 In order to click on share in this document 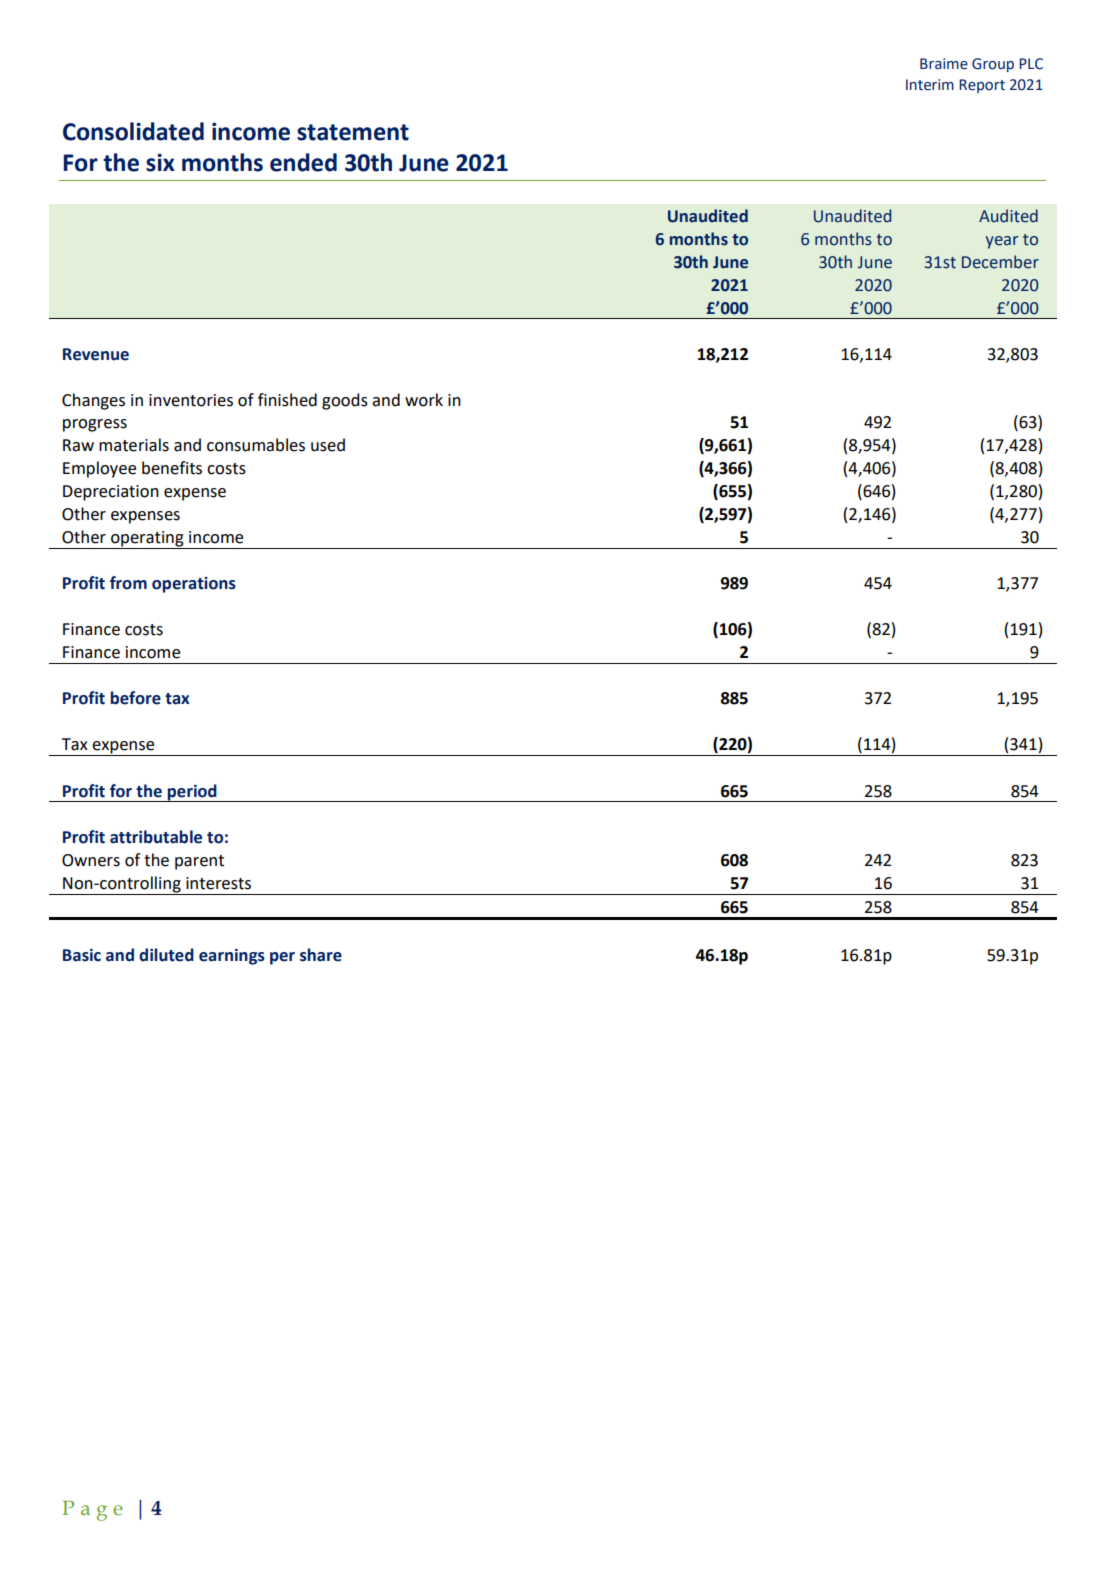, I will do `click(321, 955)`.
